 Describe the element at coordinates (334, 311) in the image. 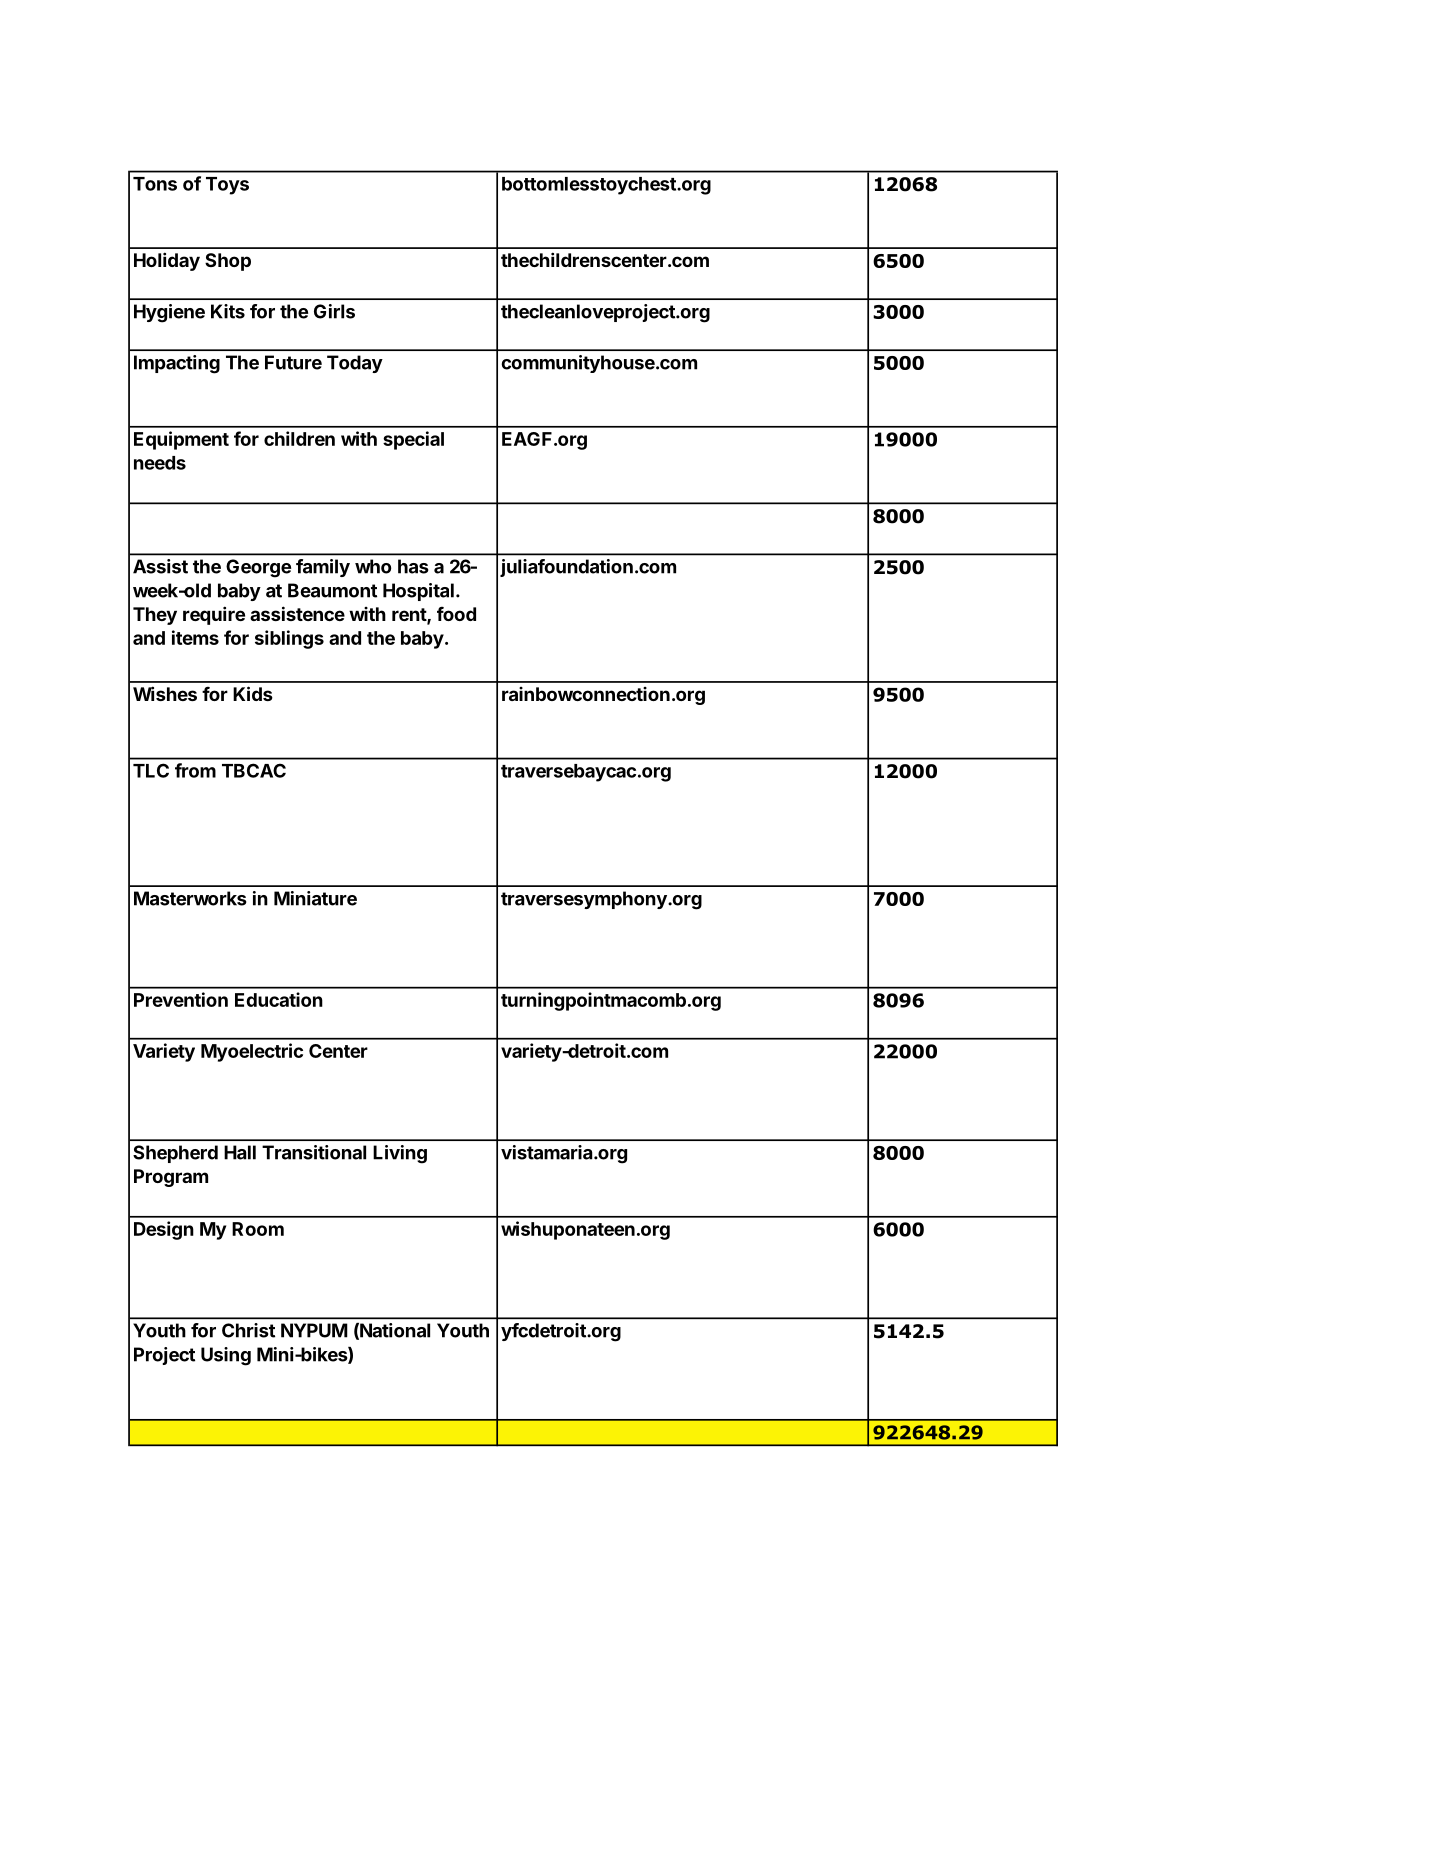

I see `Girls` at that location.
